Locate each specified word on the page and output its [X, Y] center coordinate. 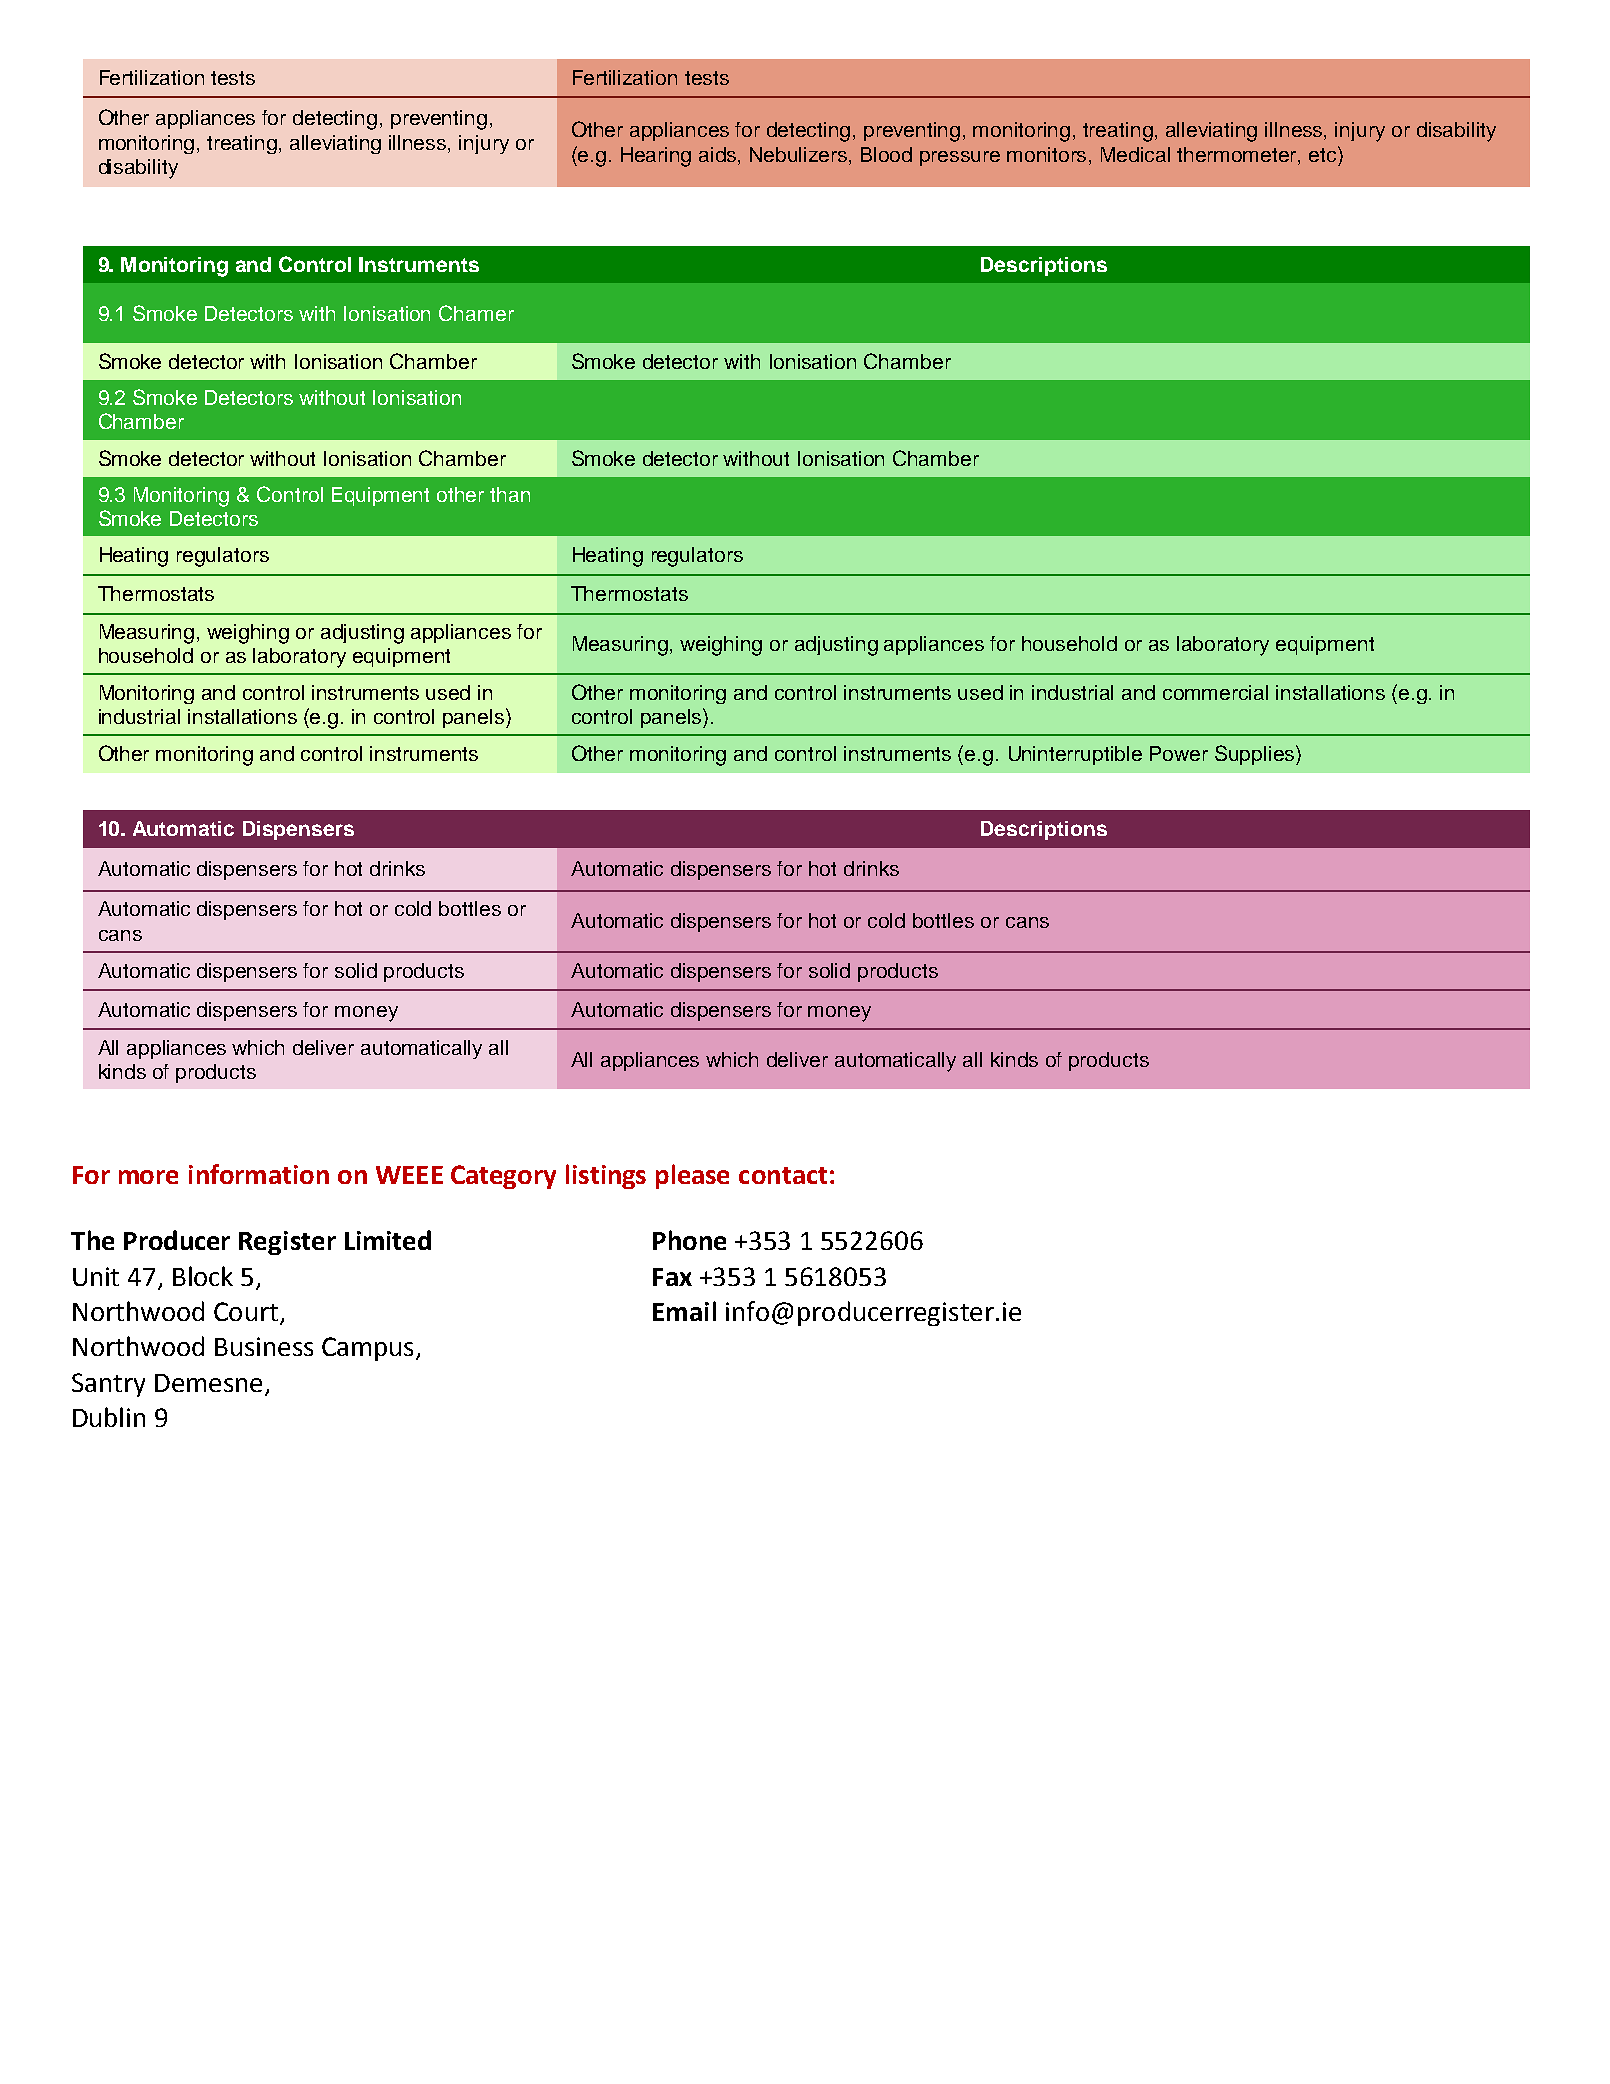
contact [783, 1175]
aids [719, 154]
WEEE [409, 1175]
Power [1179, 753]
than [510, 494]
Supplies [1256, 755]
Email [684, 1311]
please [692, 1176]
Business [264, 1346]
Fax [672, 1277]
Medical [1135, 154]
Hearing [656, 157]
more [148, 1177]
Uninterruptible [1075, 755]
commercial [1215, 692]
